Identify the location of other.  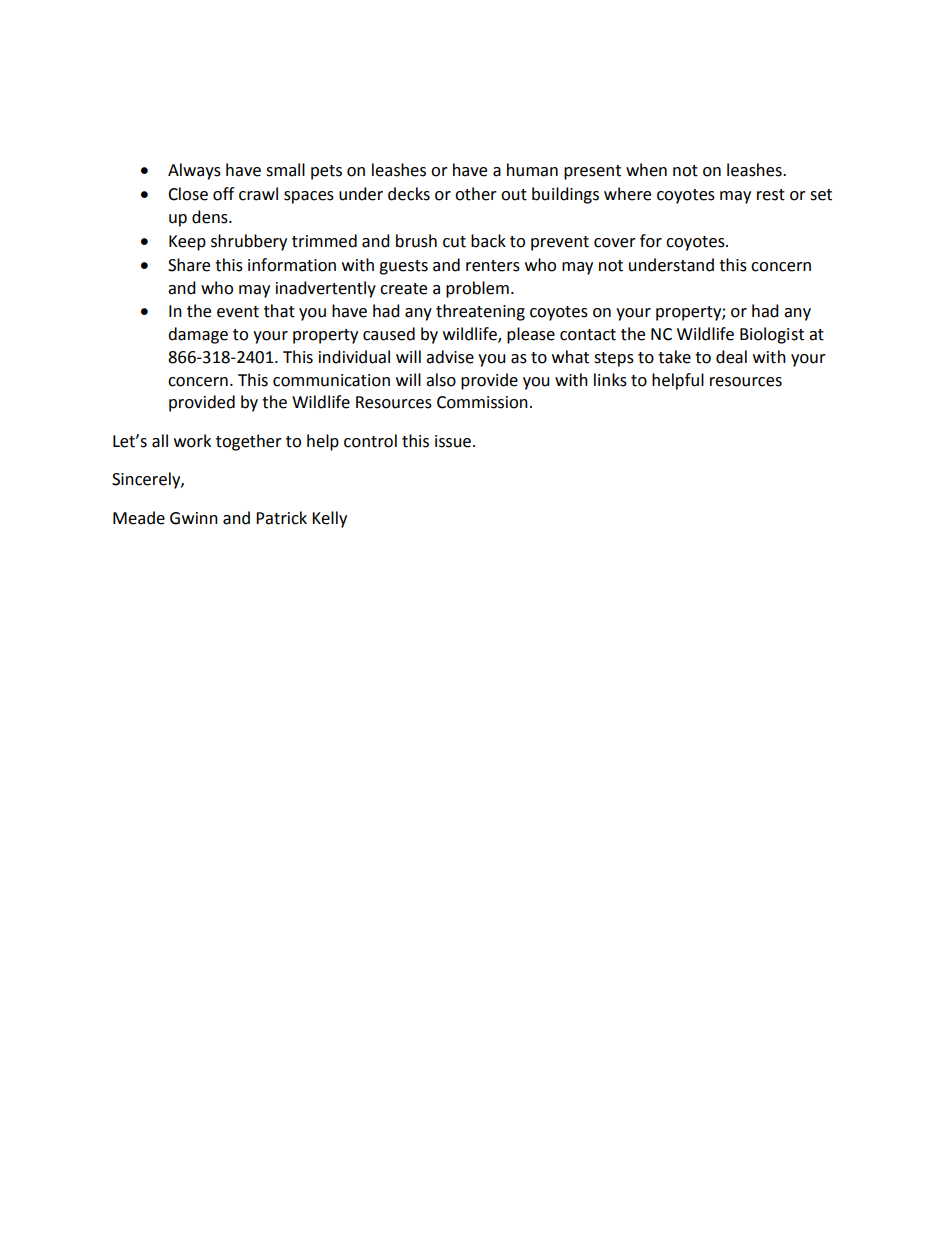
(476, 194).
